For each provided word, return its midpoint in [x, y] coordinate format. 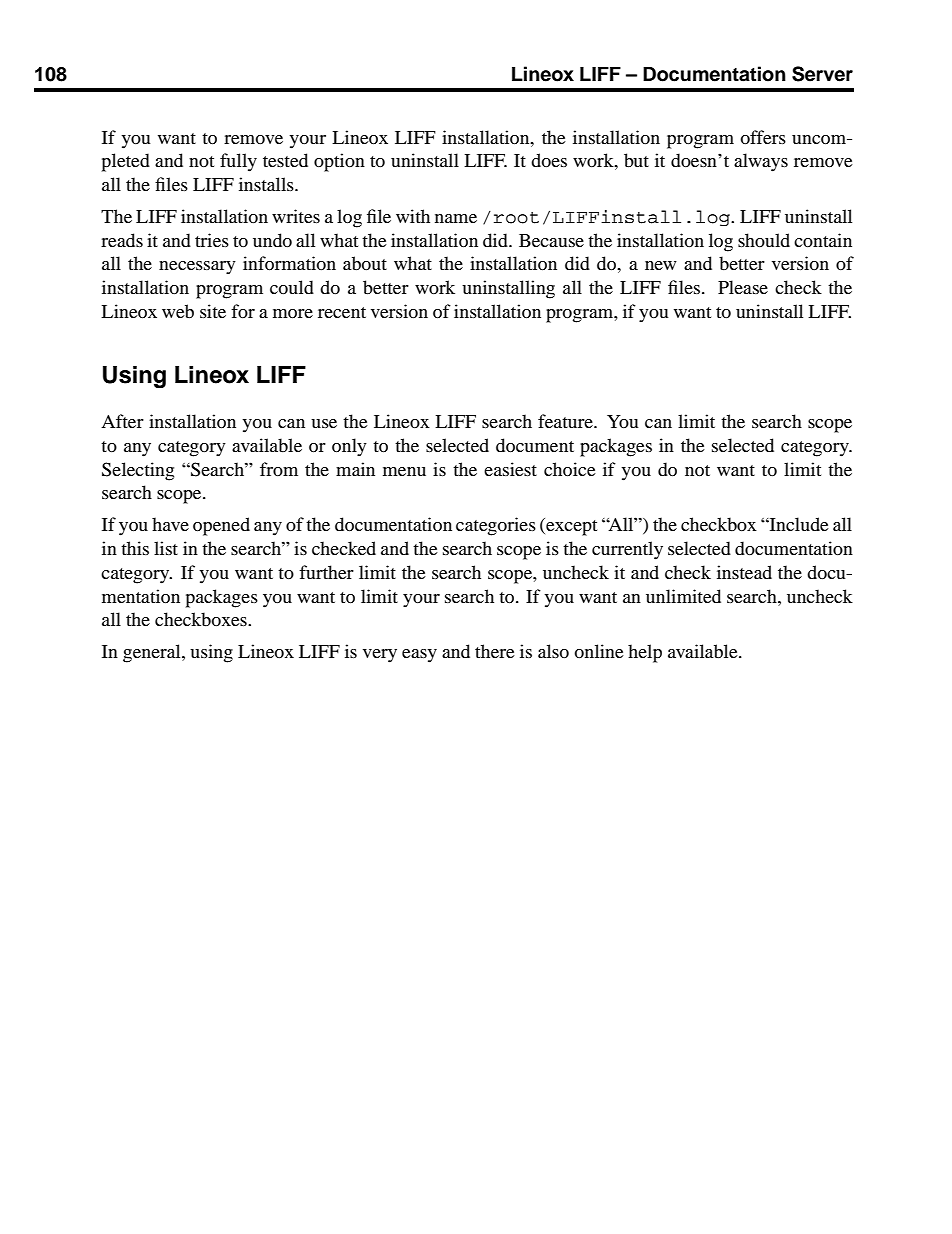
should [764, 240]
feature [566, 421]
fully [238, 162]
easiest [510, 469]
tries [212, 240]
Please [743, 287]
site [213, 311]
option [339, 162]
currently [627, 550]
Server [822, 74]
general [153, 653]
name [456, 218]
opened [221, 526]
